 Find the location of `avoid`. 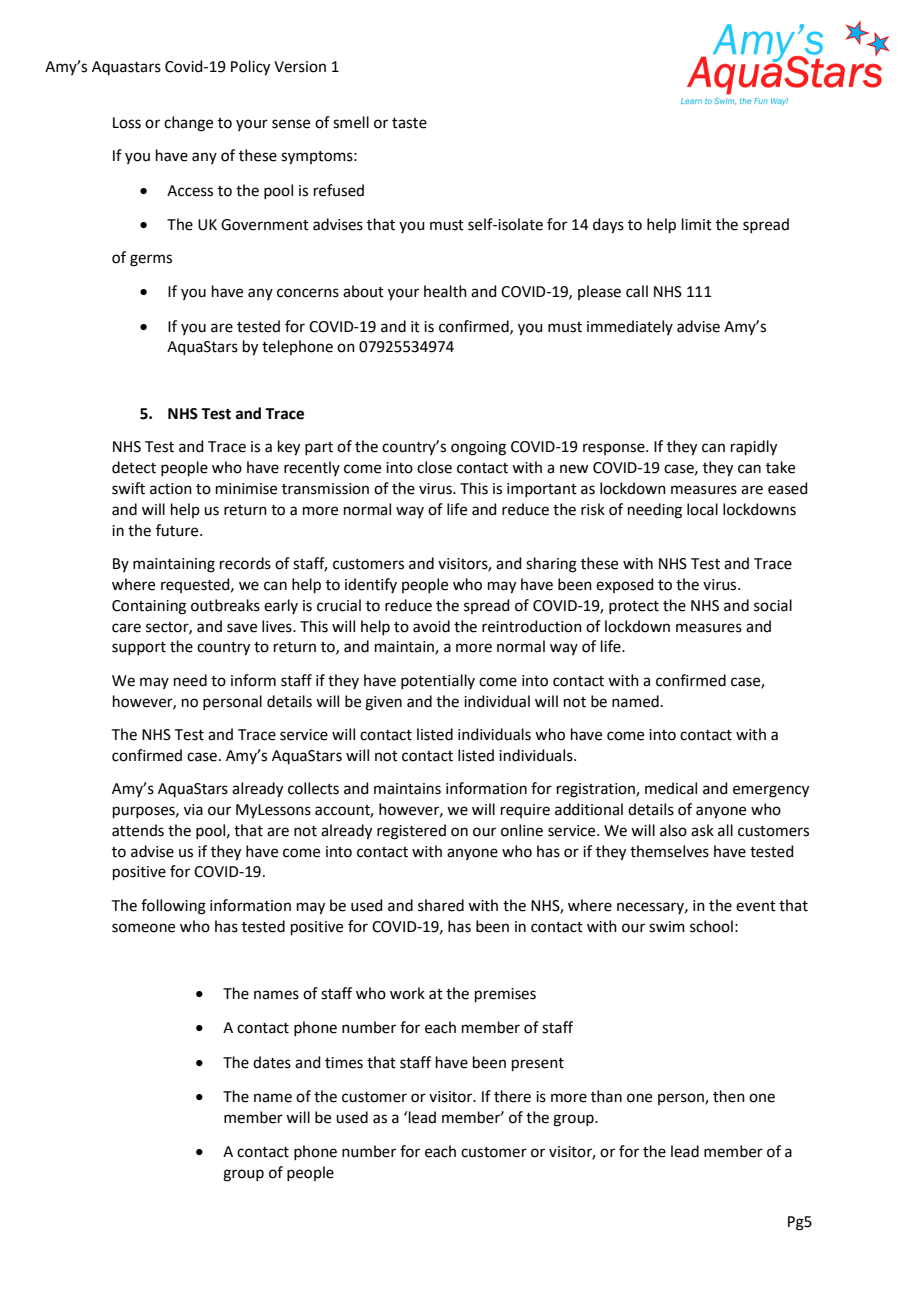

avoid is located at coordinates (431, 626).
